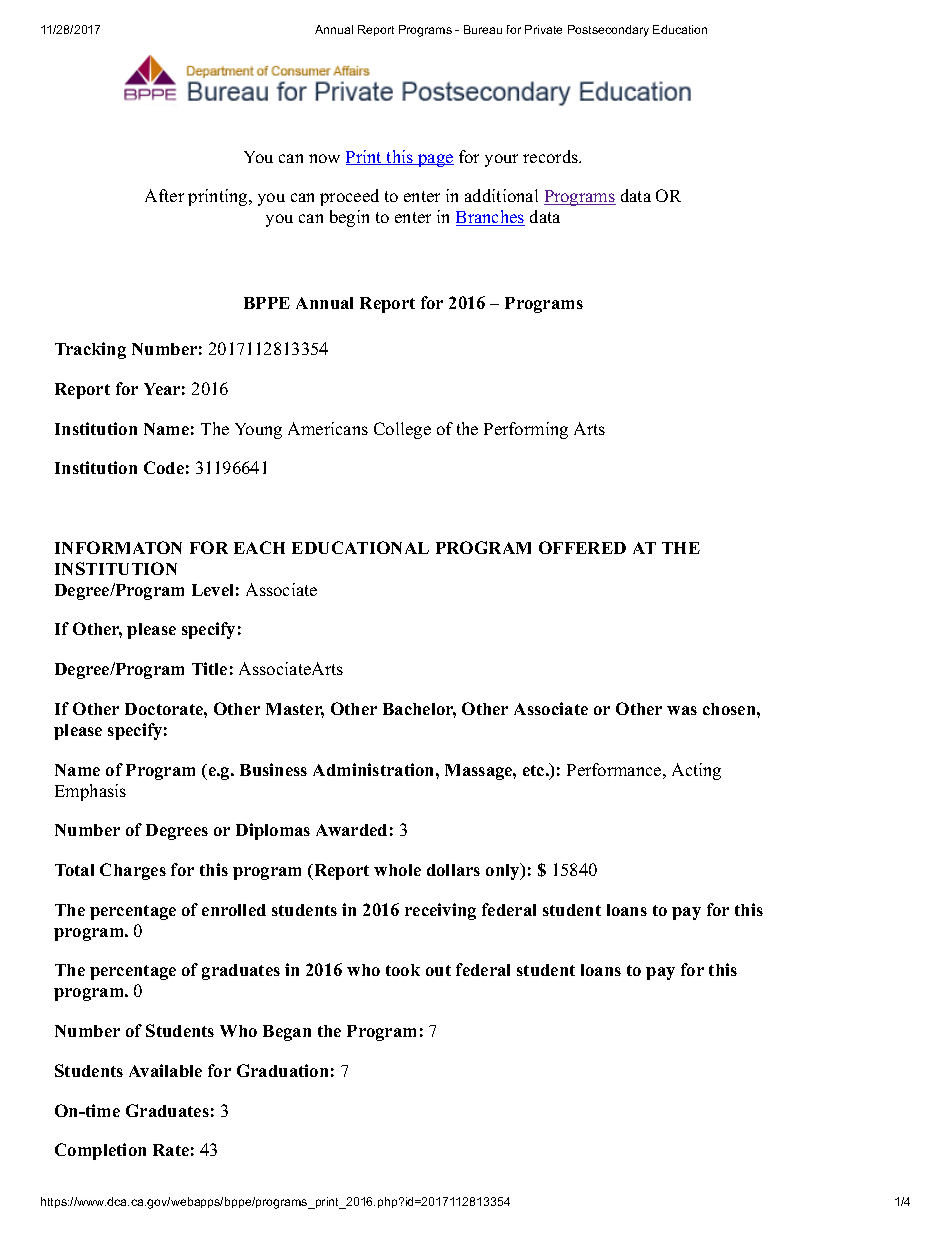 This page has width=952, height=1233. What do you see at coordinates (608, 31) in the page?
I see `Postsecondary` at bounding box center [608, 31].
